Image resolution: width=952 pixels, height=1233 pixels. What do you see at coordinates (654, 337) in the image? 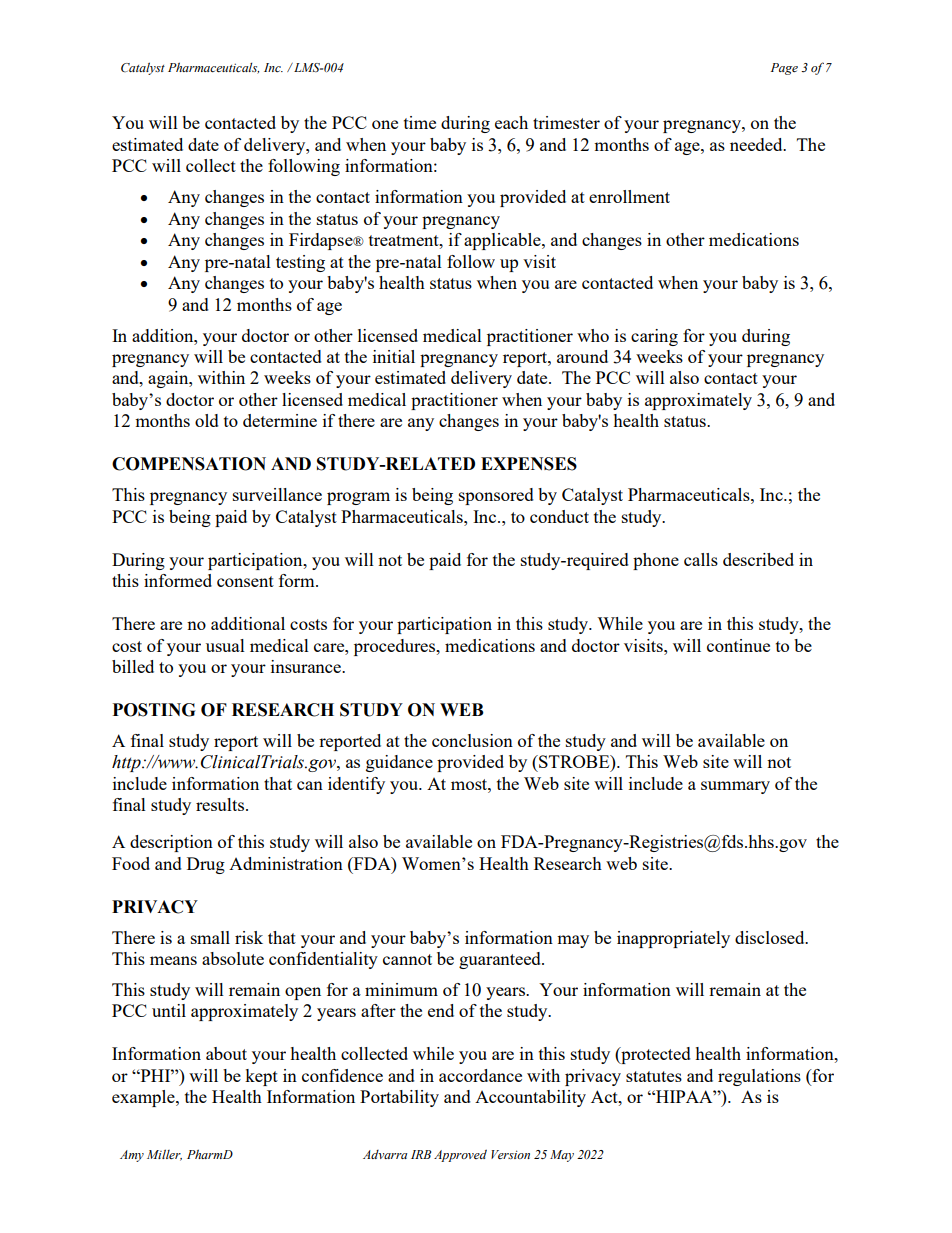
I see `caring` at bounding box center [654, 337].
